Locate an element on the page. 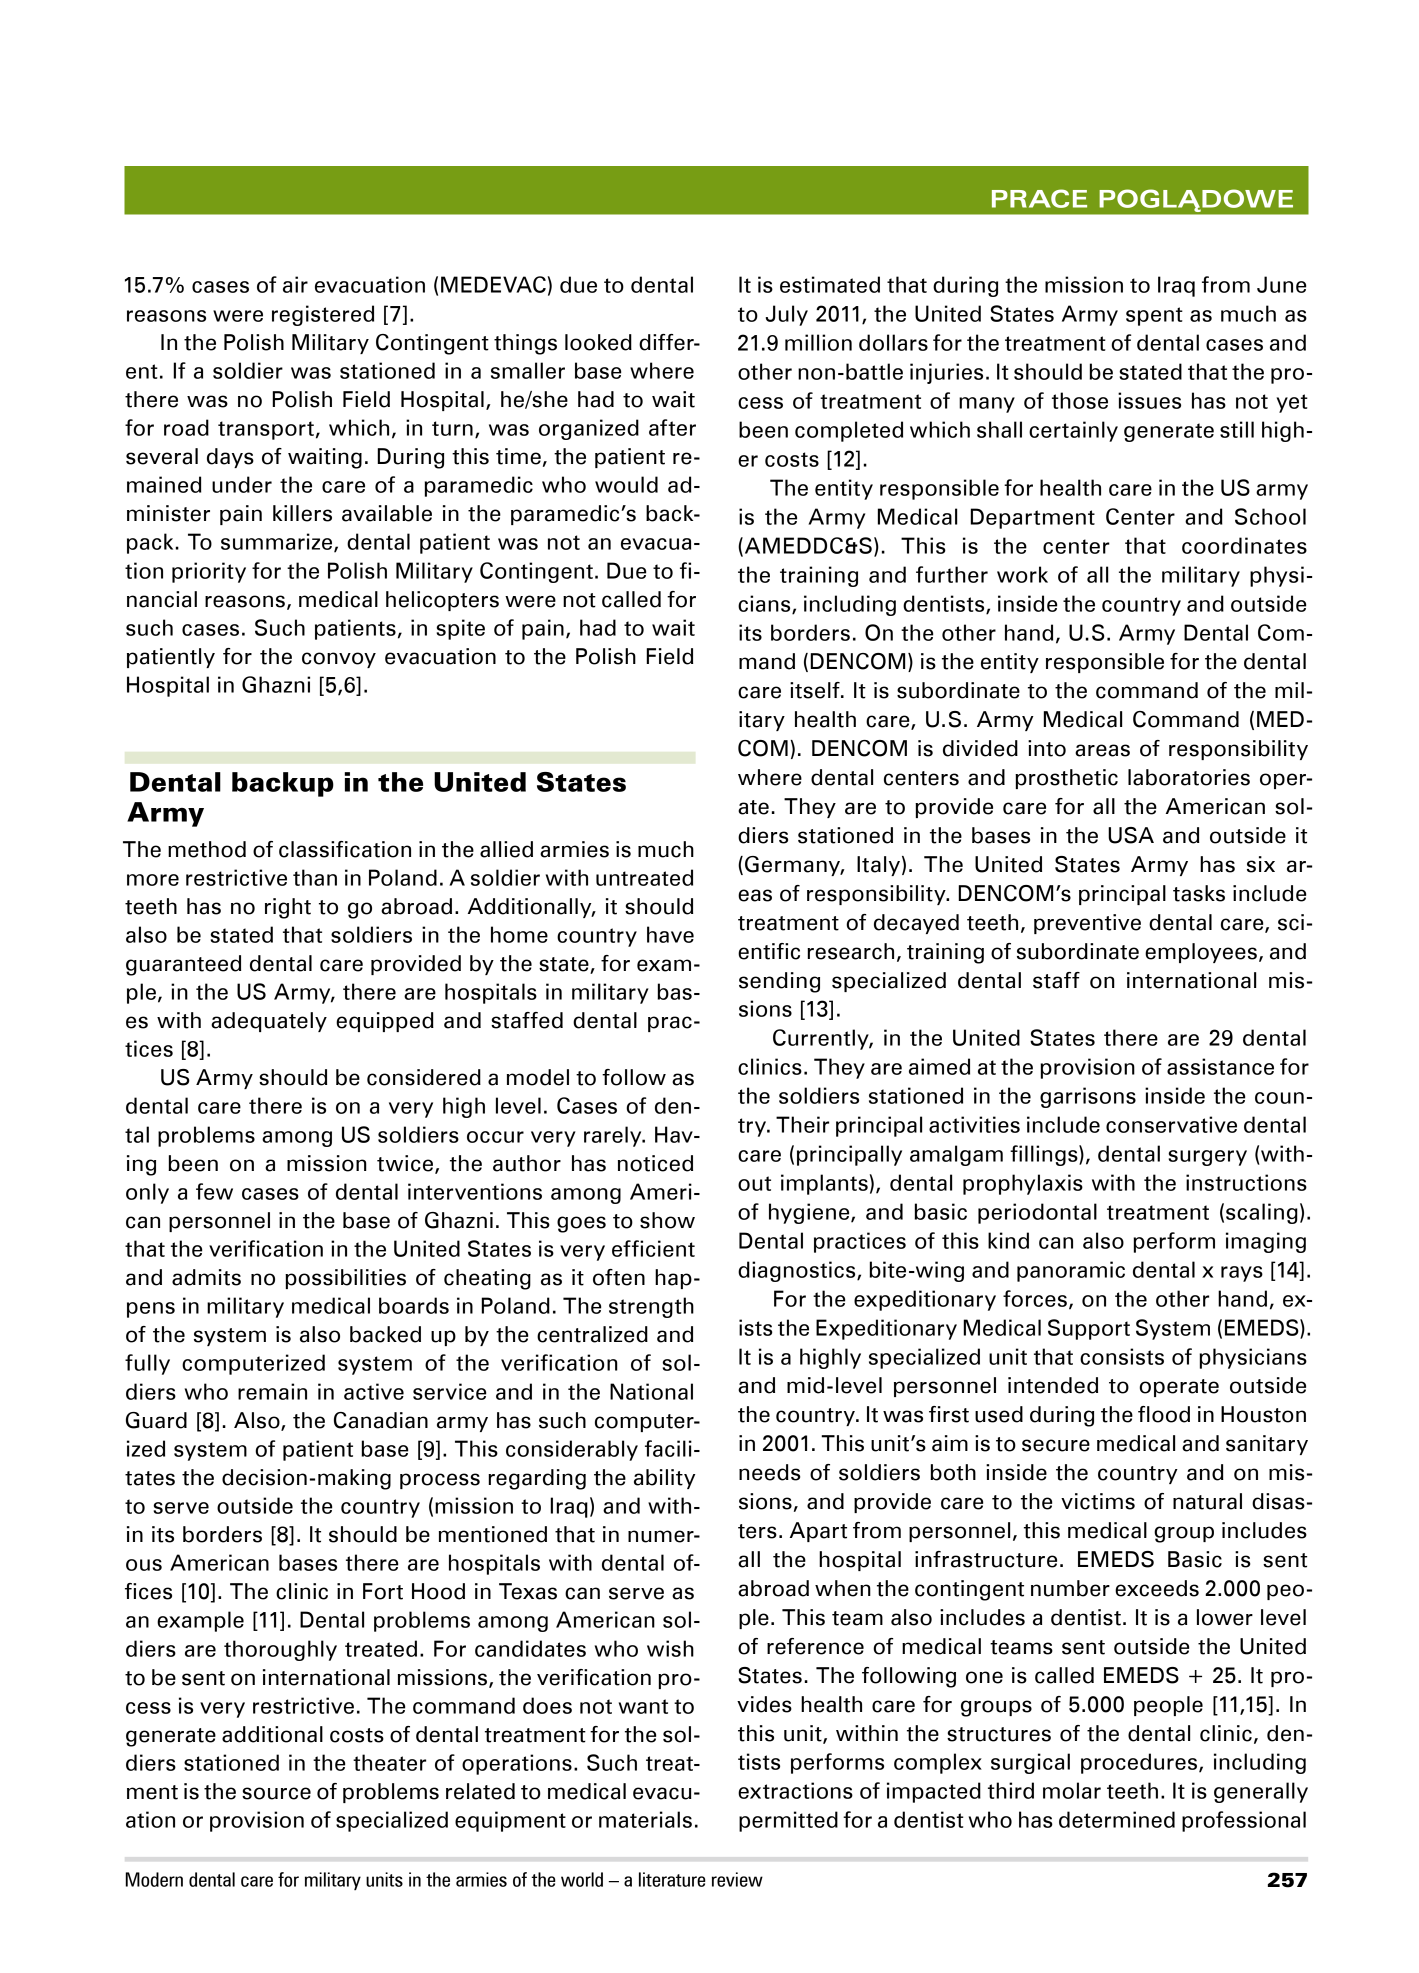 This image has width=1419, height=1973. determined is located at coordinates (1117, 1819).
